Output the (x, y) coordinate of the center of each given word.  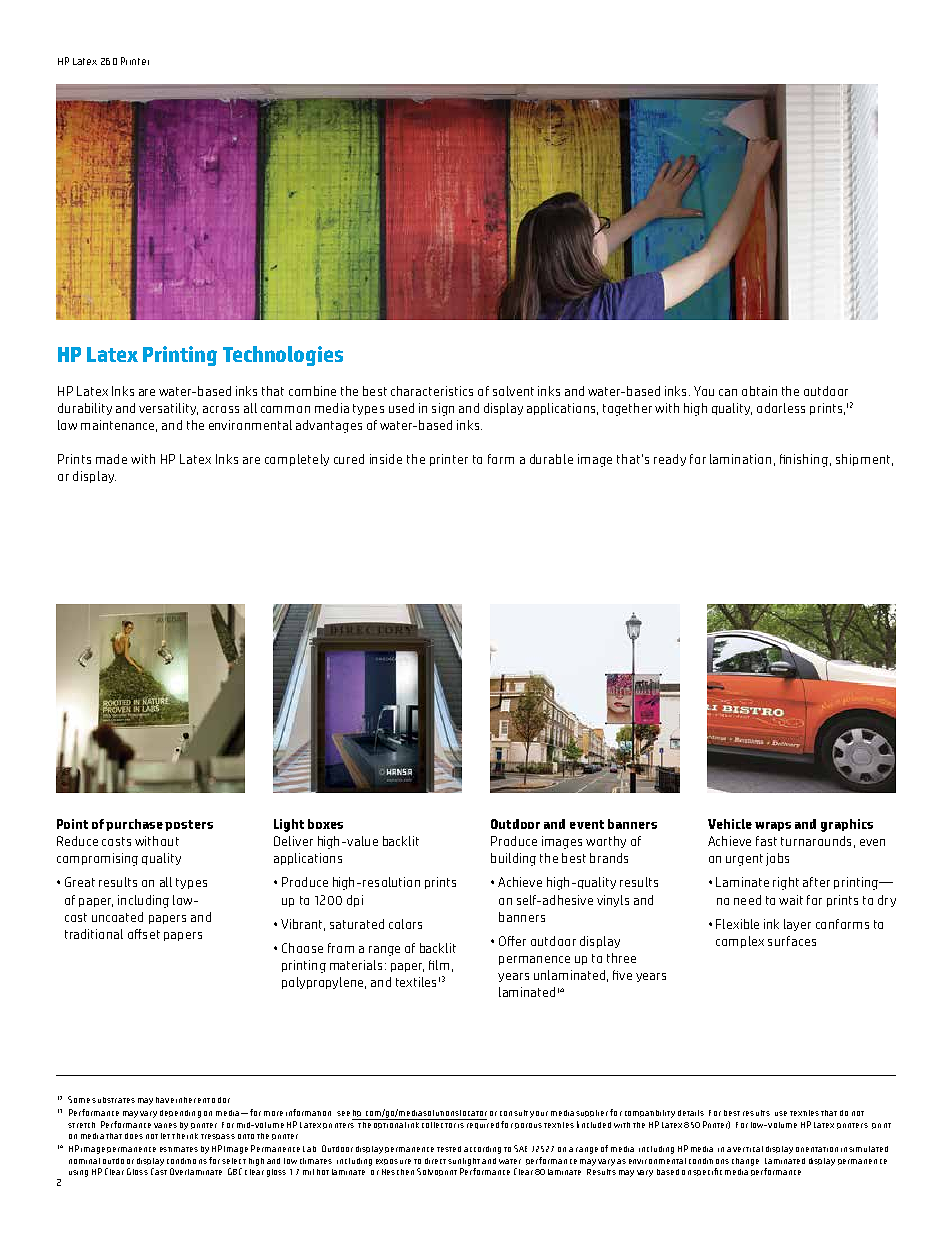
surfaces (792, 941)
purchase (134, 825)
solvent (513, 391)
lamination (740, 459)
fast (766, 841)
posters (189, 825)
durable (551, 459)
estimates (179, 1149)
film (439, 965)
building (513, 859)
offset (144, 934)
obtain (759, 391)
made (111, 459)
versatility (168, 409)
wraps (773, 826)
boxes (325, 824)
